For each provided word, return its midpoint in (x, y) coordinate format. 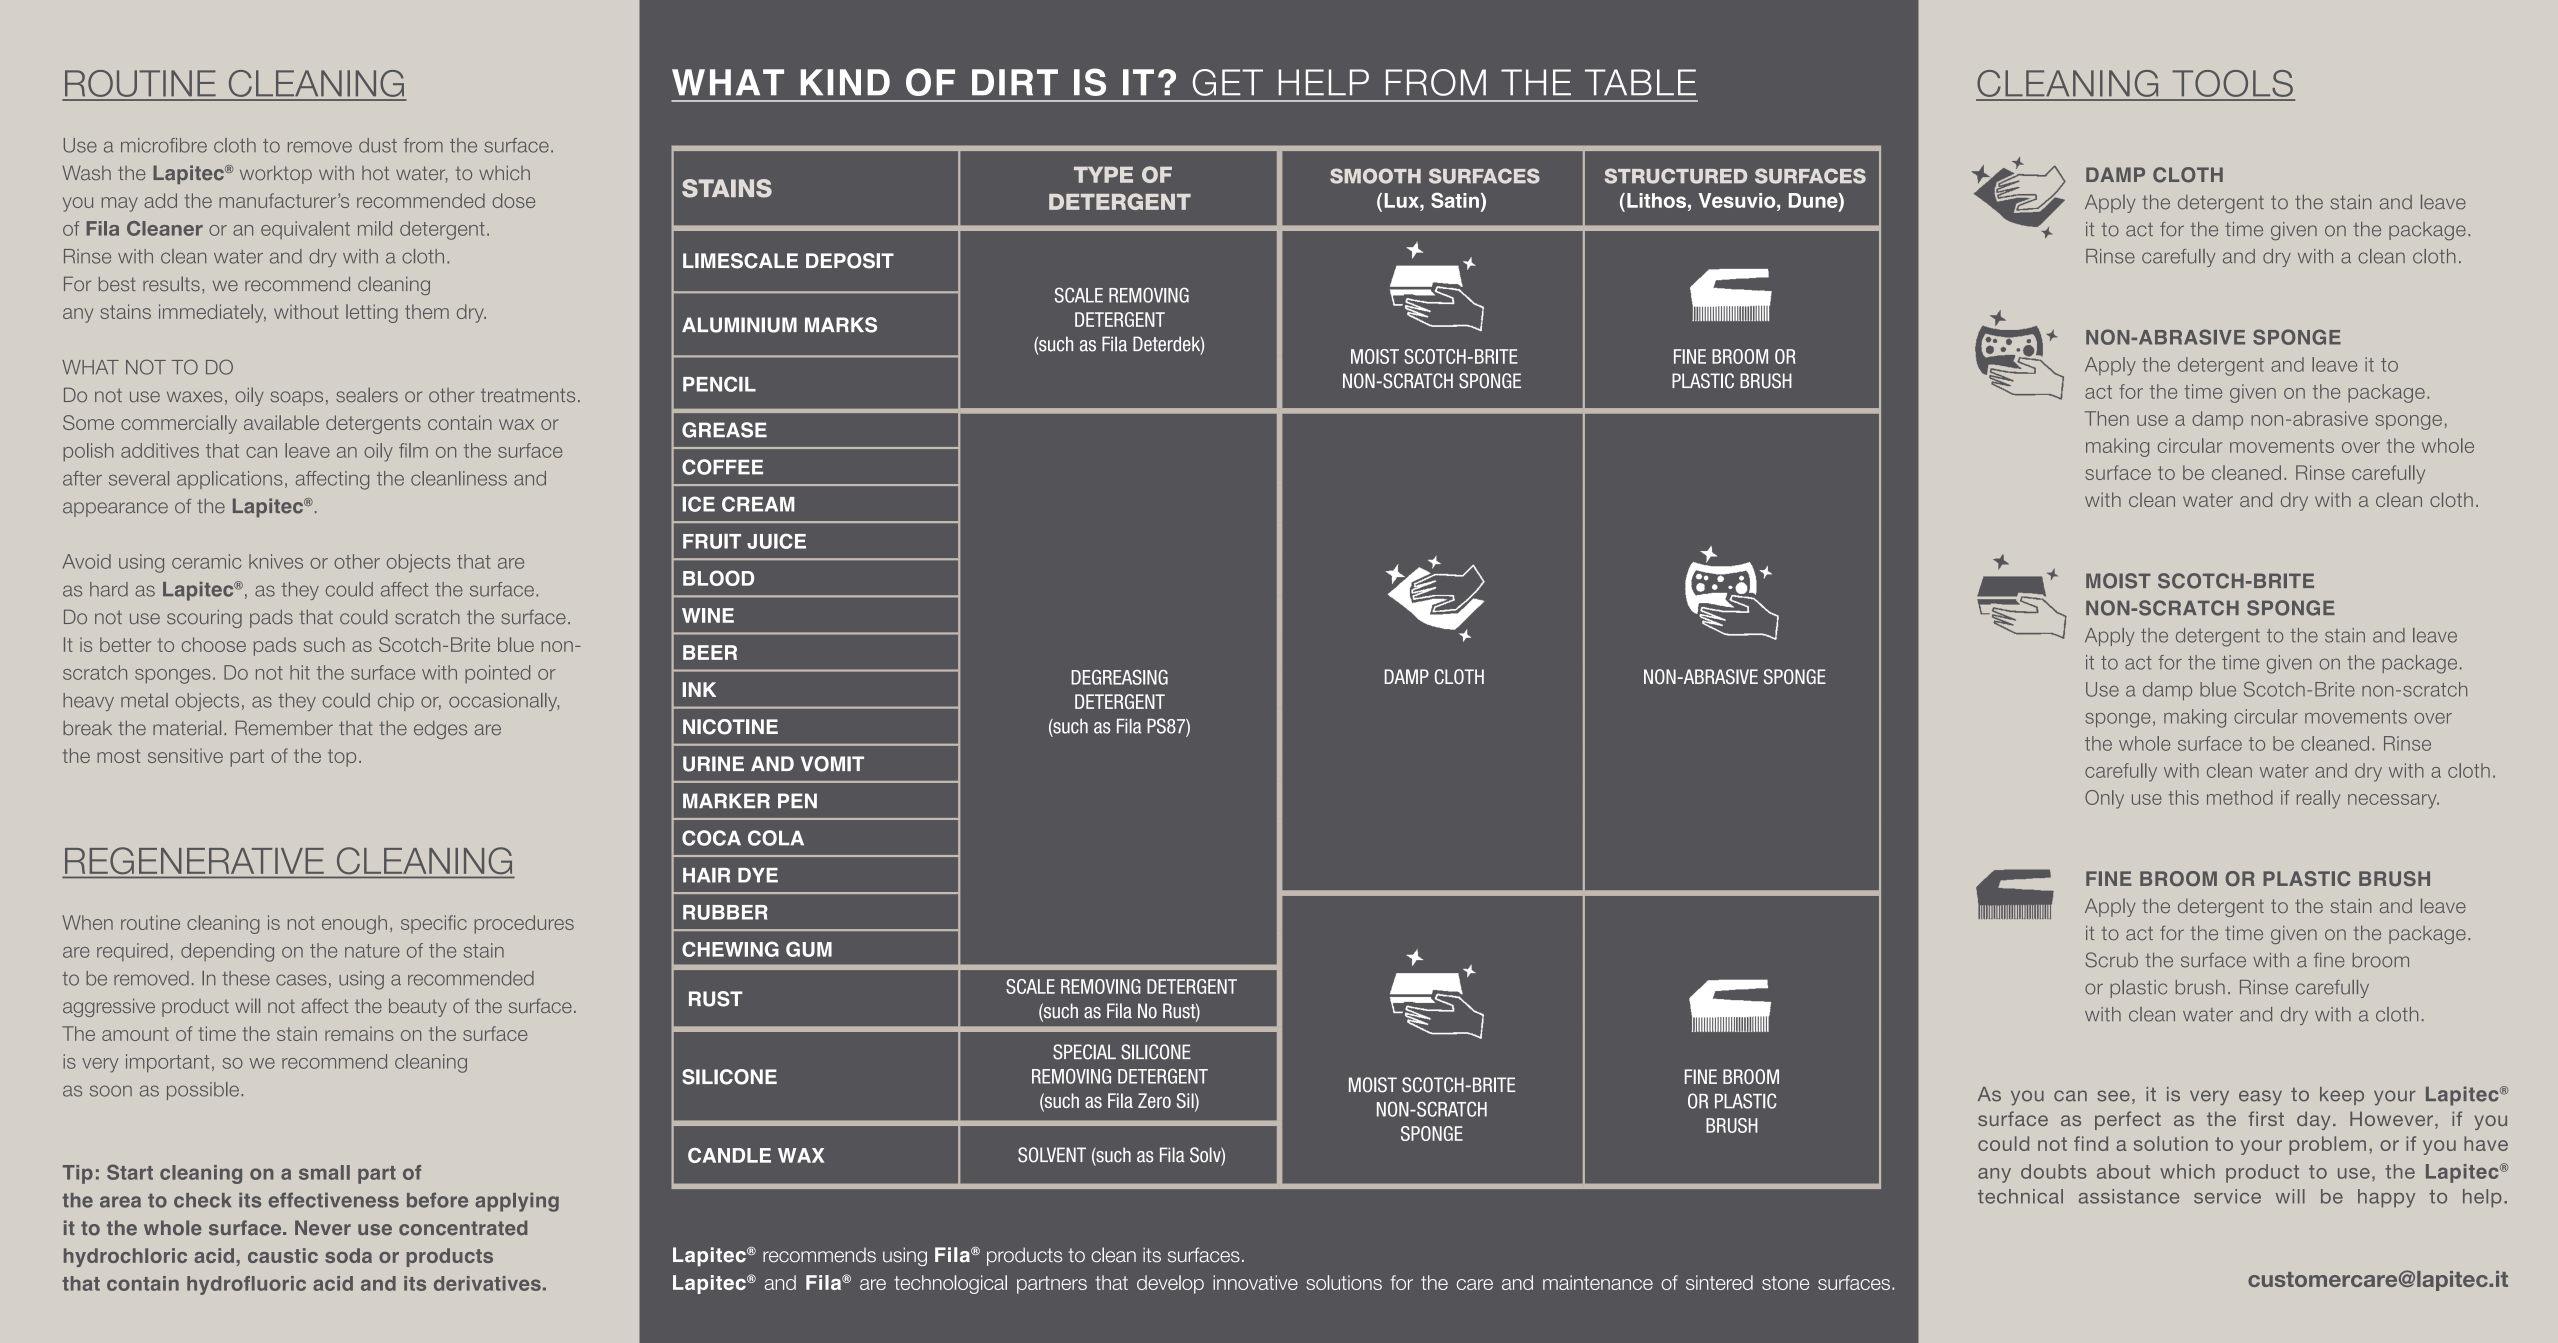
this (2183, 797)
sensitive (185, 755)
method (2240, 797)
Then (2107, 418)
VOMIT (832, 764)
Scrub (2111, 960)
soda (348, 1255)
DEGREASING (1119, 677)
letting (372, 313)
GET (1228, 82)
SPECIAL (1084, 1052)
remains (359, 1033)
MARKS (841, 325)
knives (276, 561)
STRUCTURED (1676, 176)
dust (378, 145)
